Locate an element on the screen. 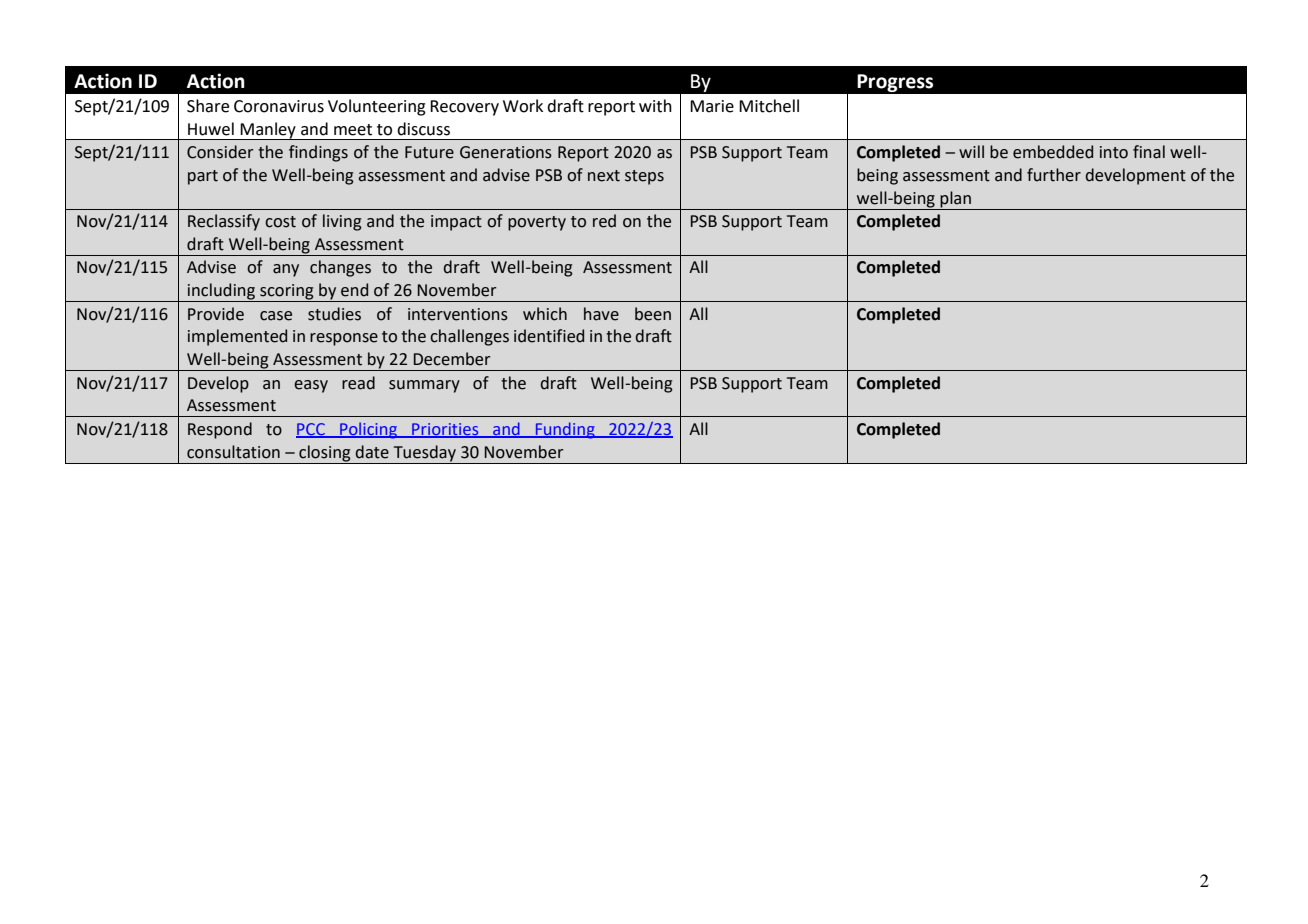 The image size is (1308, 924). closing is located at coordinates (325, 453).
